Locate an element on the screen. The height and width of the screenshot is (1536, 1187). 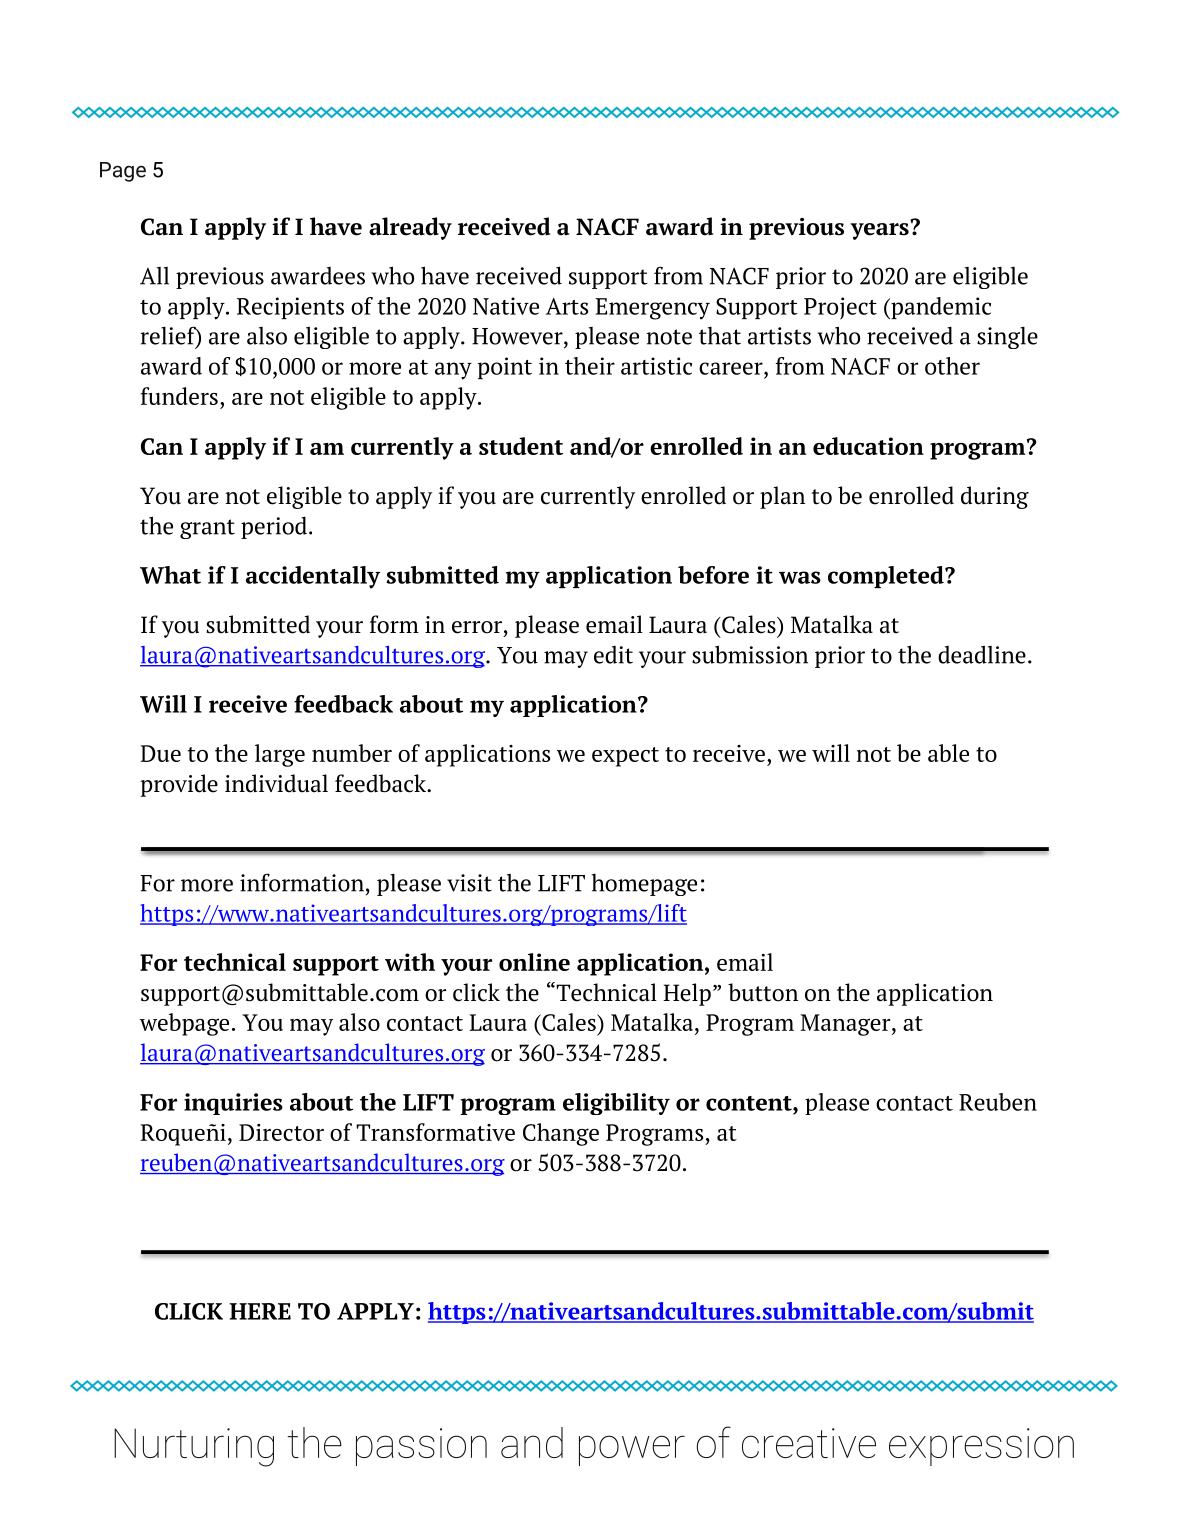
power is located at coordinates (632, 1450).
